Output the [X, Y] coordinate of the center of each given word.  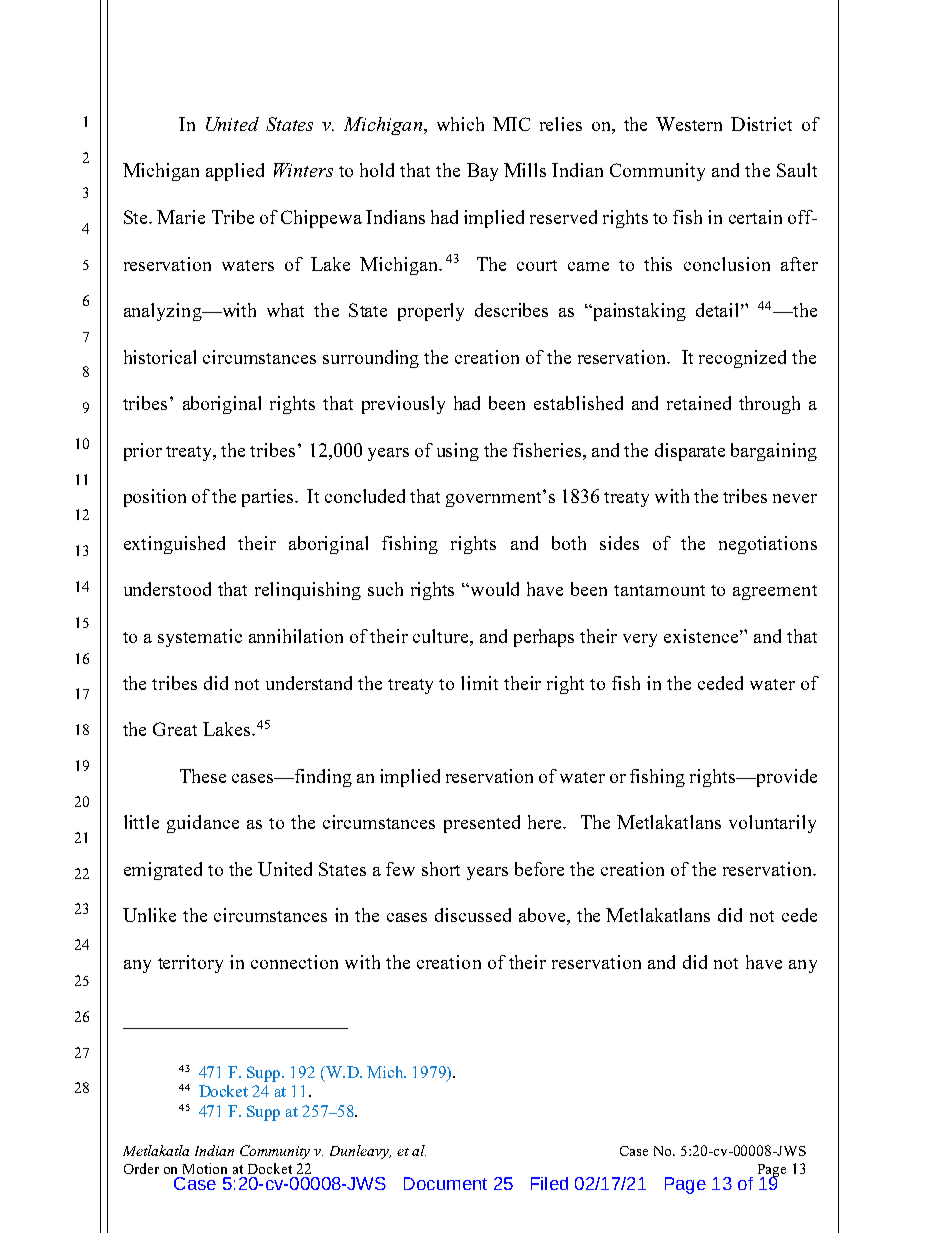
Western [689, 124]
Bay [482, 172]
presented [482, 824]
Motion [205, 1168]
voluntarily [772, 824]
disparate [690, 452]
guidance [203, 824]
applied [235, 172]
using [458, 452]
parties [269, 498]
